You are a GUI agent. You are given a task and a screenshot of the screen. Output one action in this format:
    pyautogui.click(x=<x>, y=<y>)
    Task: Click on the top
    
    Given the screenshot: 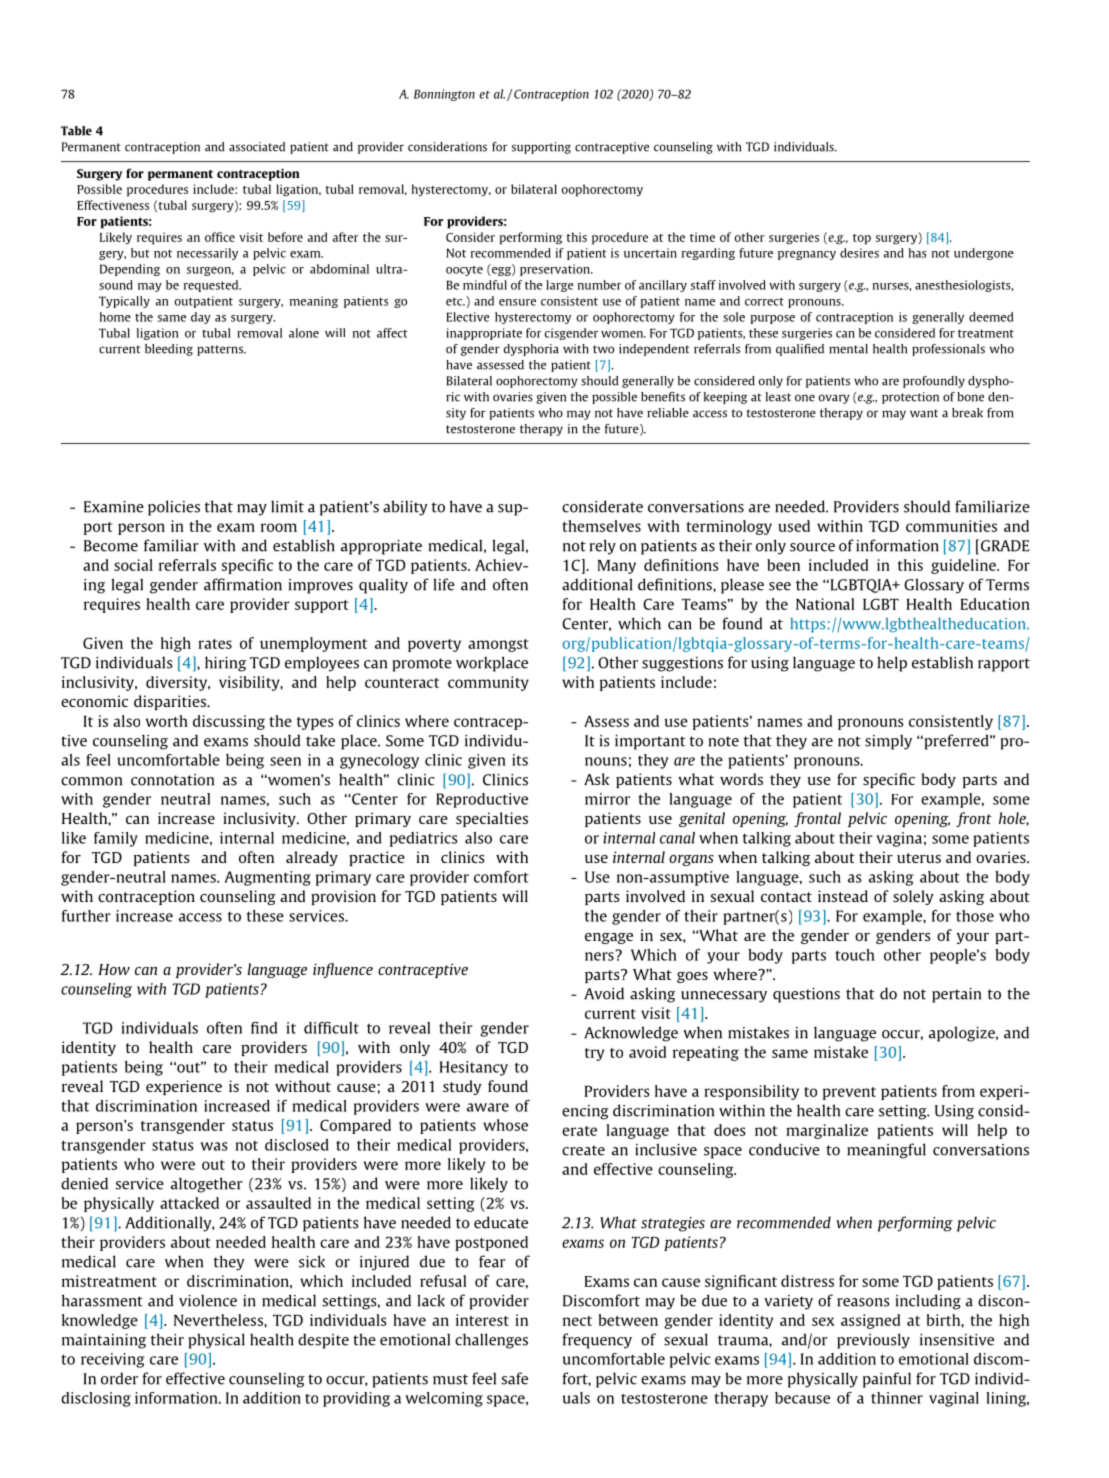 What is the action you would take?
    pyautogui.click(x=862, y=239)
